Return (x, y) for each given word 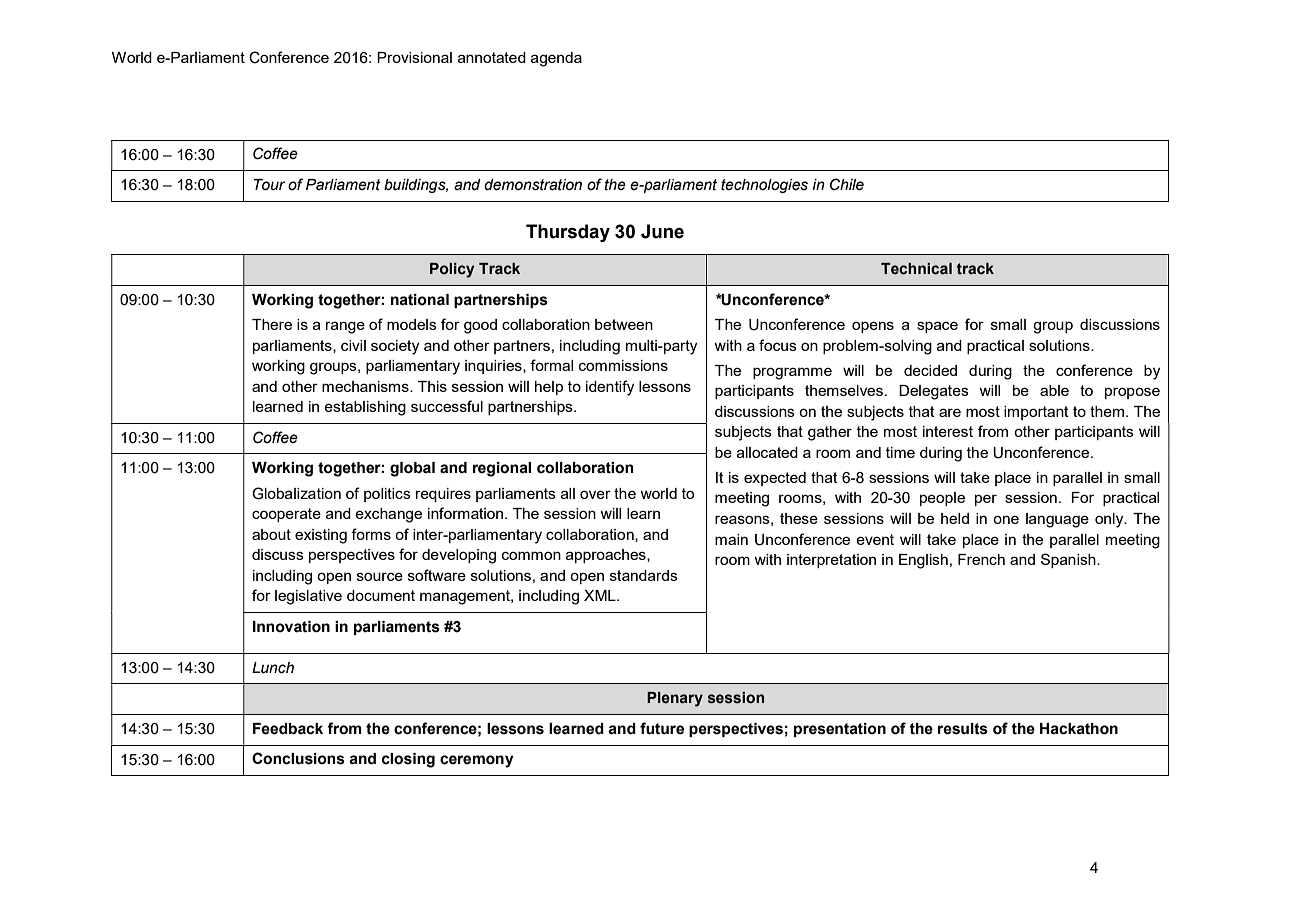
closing (408, 760)
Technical (916, 269)
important (1036, 413)
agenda (556, 59)
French (981, 559)
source (380, 576)
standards (644, 575)
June (662, 231)
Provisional (414, 57)
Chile (847, 184)
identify (610, 388)
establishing (365, 408)
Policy (452, 270)
